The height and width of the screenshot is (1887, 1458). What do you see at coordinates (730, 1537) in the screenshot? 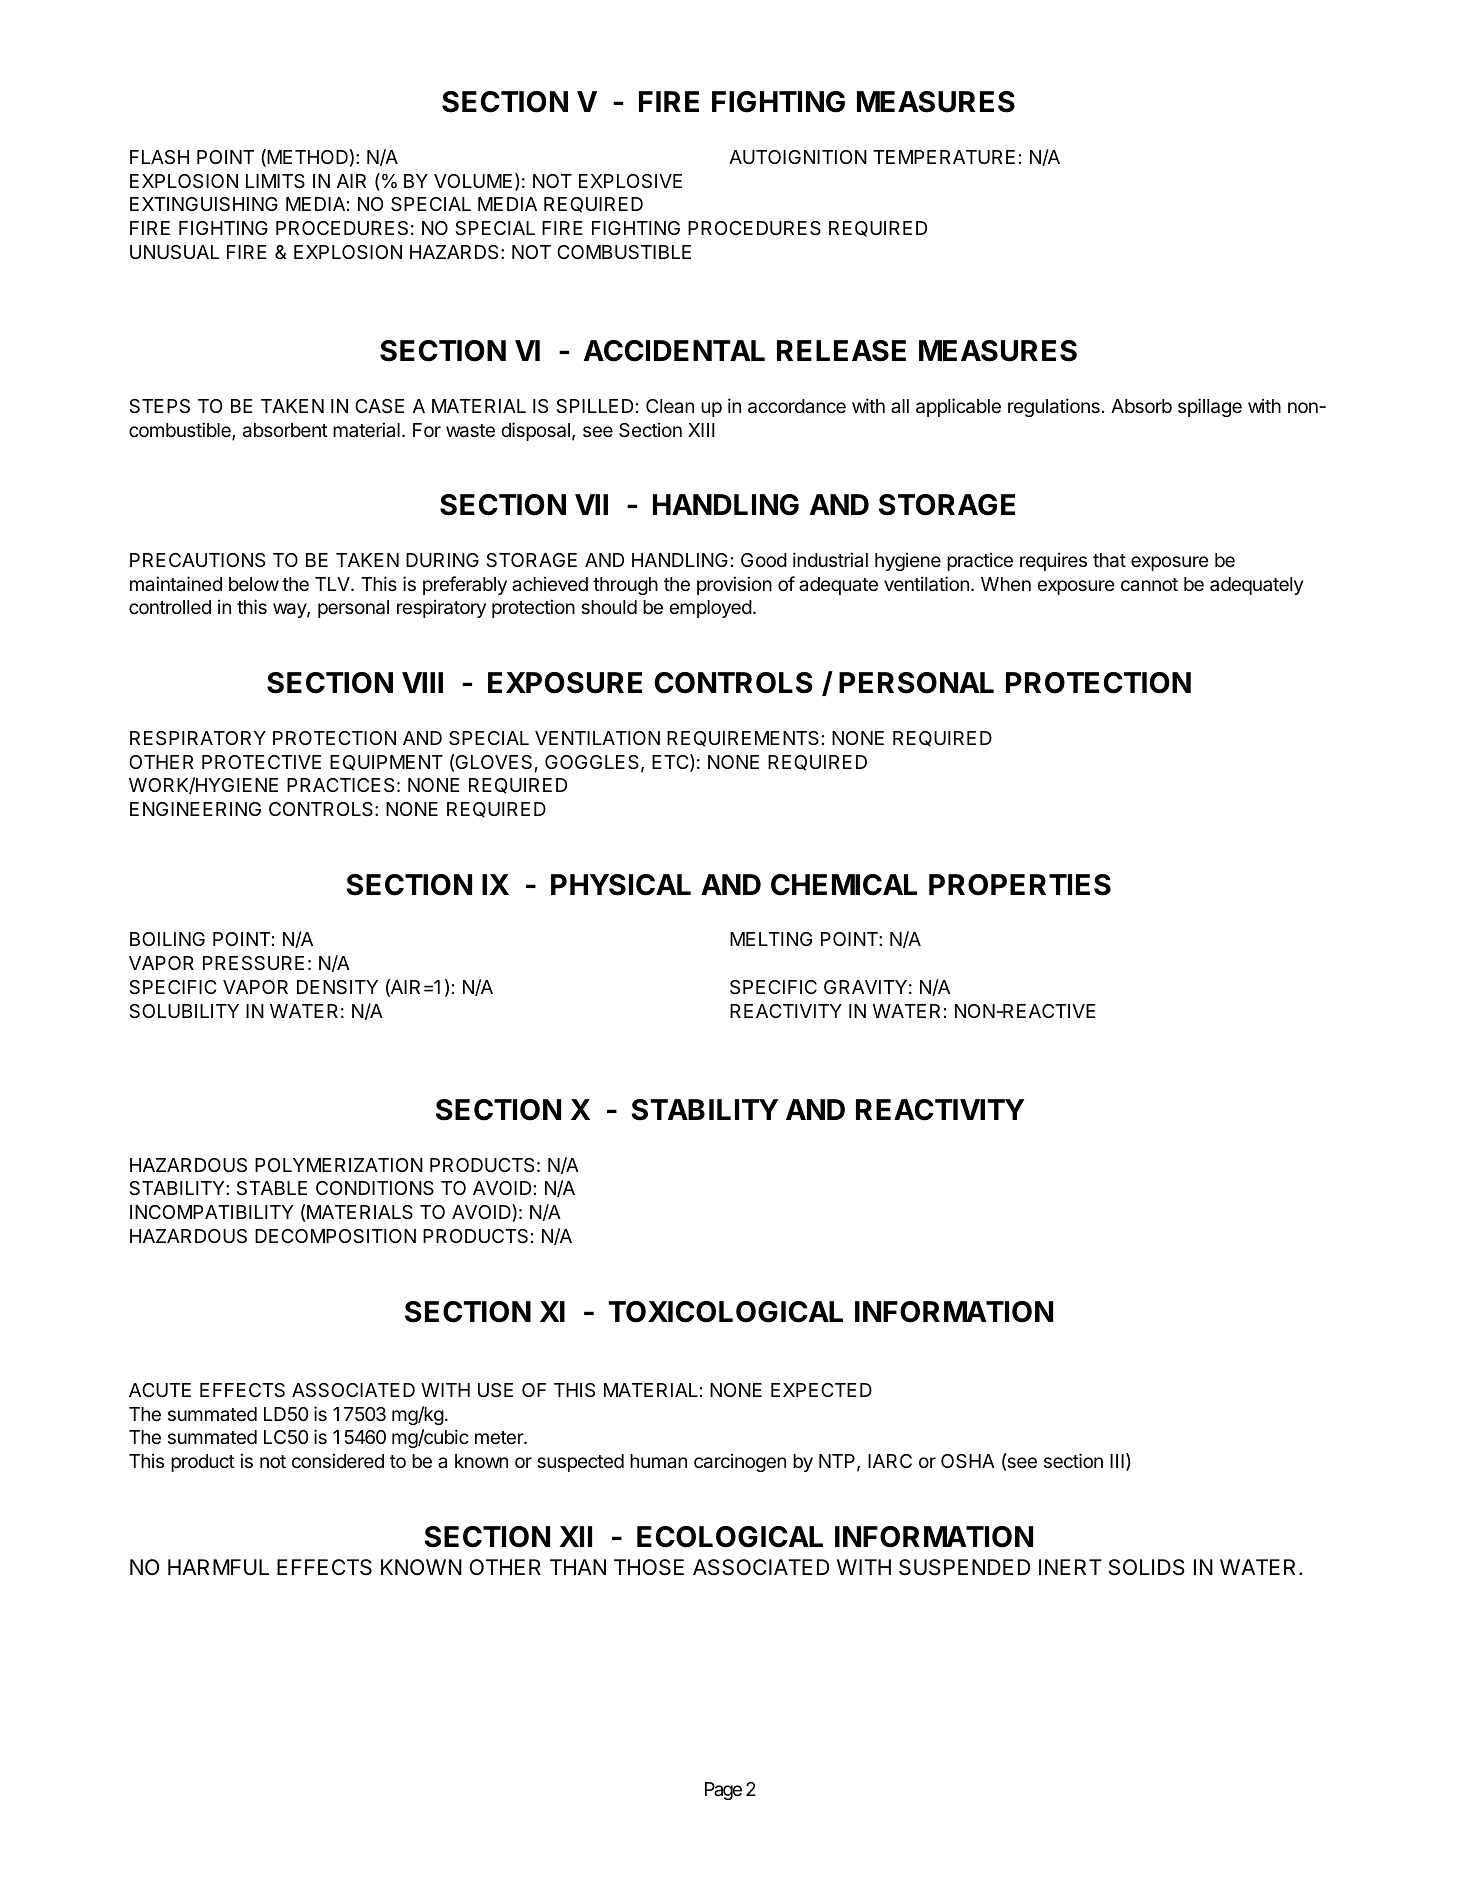
I see `ECOLOGICAL` at bounding box center [730, 1537].
